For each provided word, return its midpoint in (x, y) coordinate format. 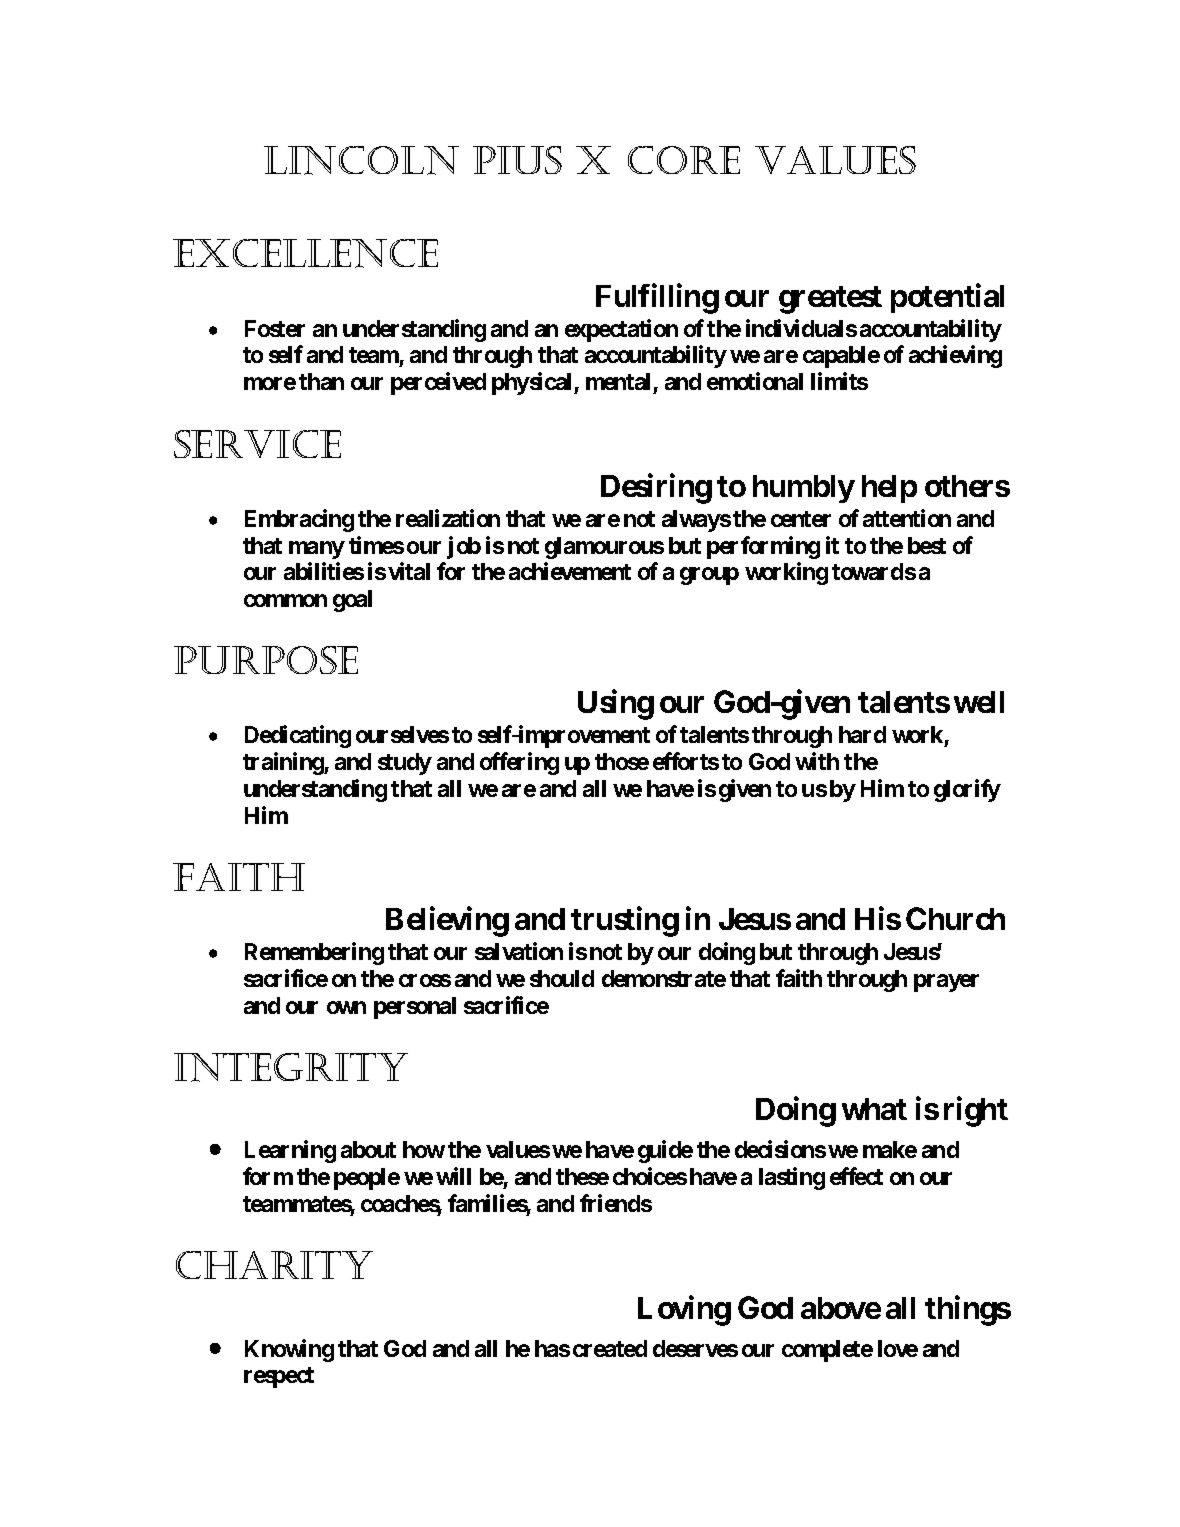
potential (947, 298)
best (927, 545)
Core (684, 160)
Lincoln (361, 160)
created (610, 1348)
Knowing (289, 1350)
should (562, 978)
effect (856, 1176)
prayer (946, 983)
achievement (570, 571)
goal (352, 601)
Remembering (314, 953)
